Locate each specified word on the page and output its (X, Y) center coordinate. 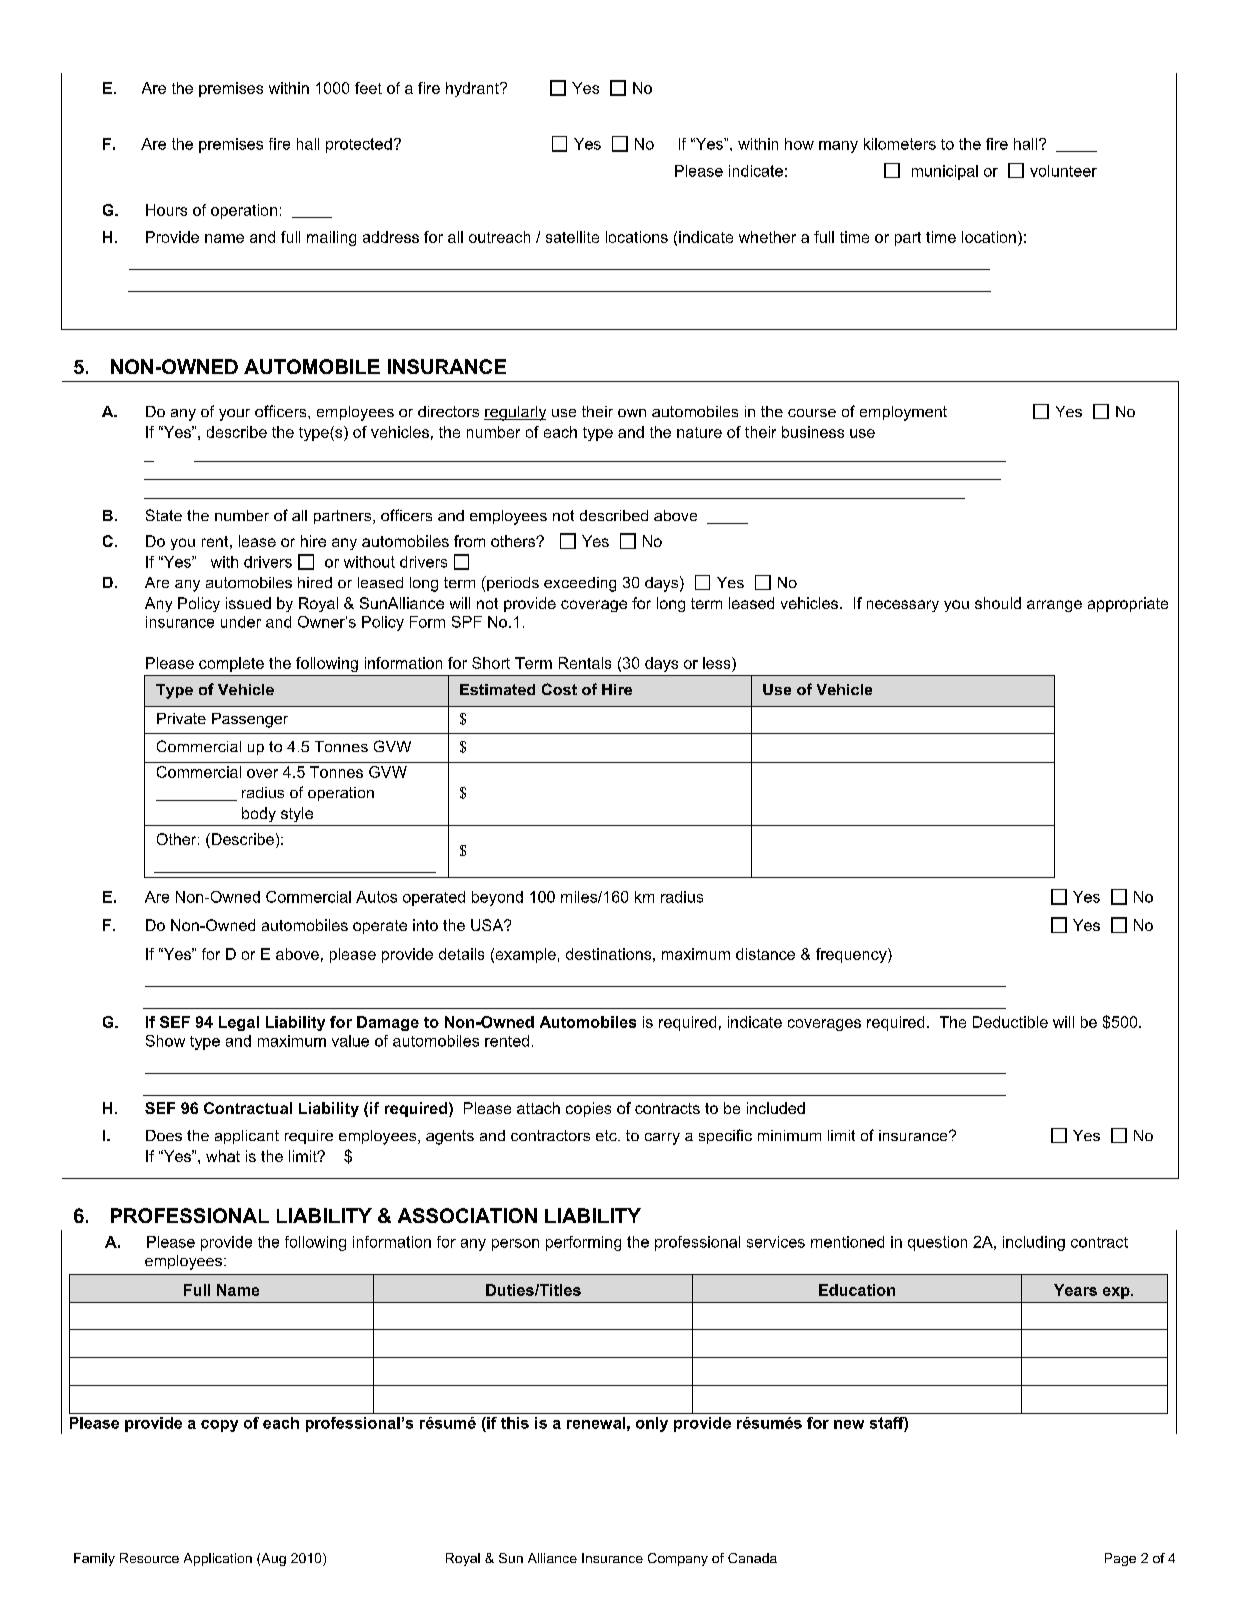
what (223, 1156)
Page (1120, 1559)
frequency (852, 955)
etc (607, 1135)
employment (903, 413)
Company (678, 1559)
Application (218, 1559)
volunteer (1063, 171)
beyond (497, 898)
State (164, 515)
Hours (166, 210)
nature (699, 432)
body (259, 814)
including (1034, 1243)
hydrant (473, 89)
